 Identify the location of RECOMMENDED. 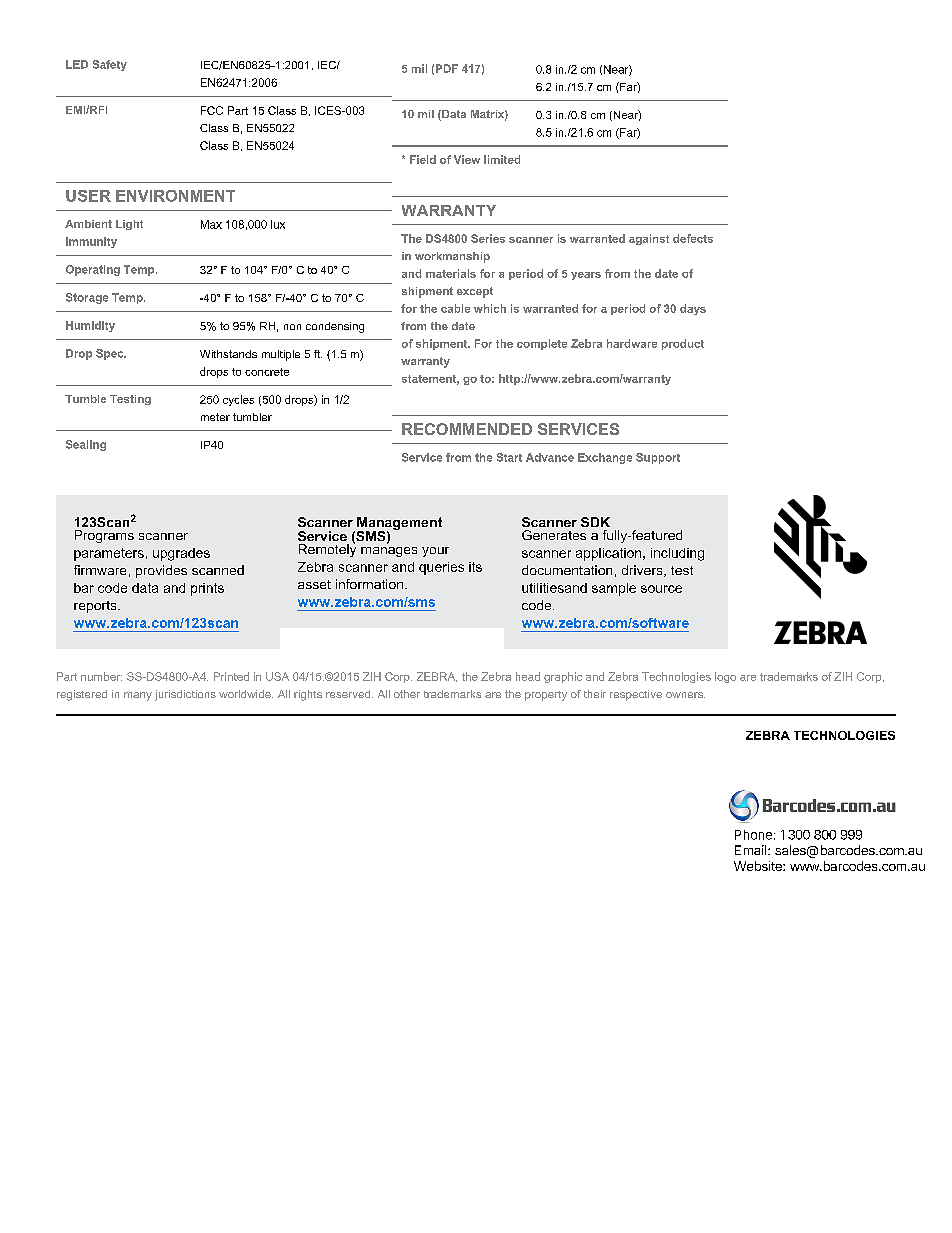
(467, 429).
